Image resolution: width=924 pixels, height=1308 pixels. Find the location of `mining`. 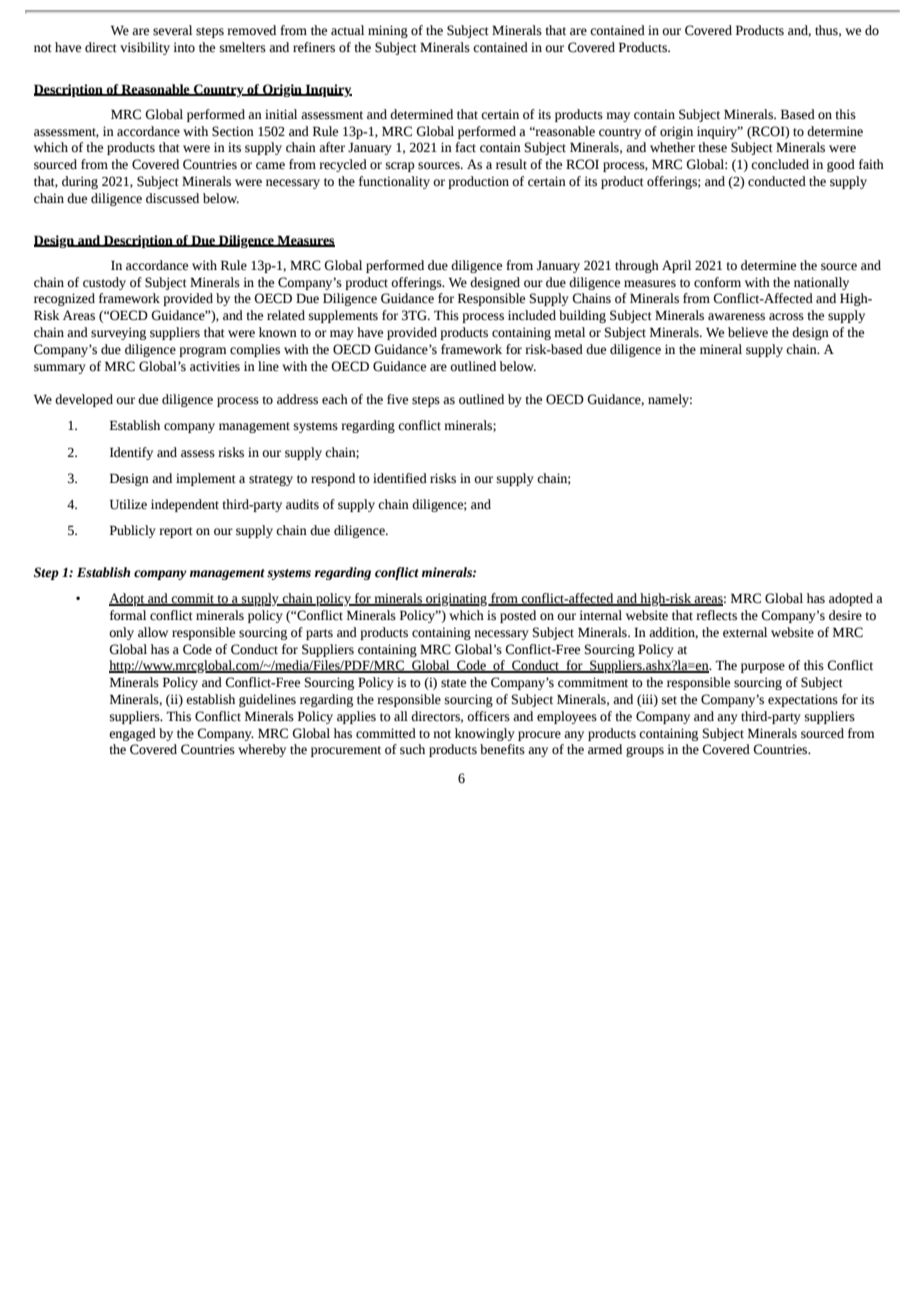

mining is located at coordinates (388, 31).
